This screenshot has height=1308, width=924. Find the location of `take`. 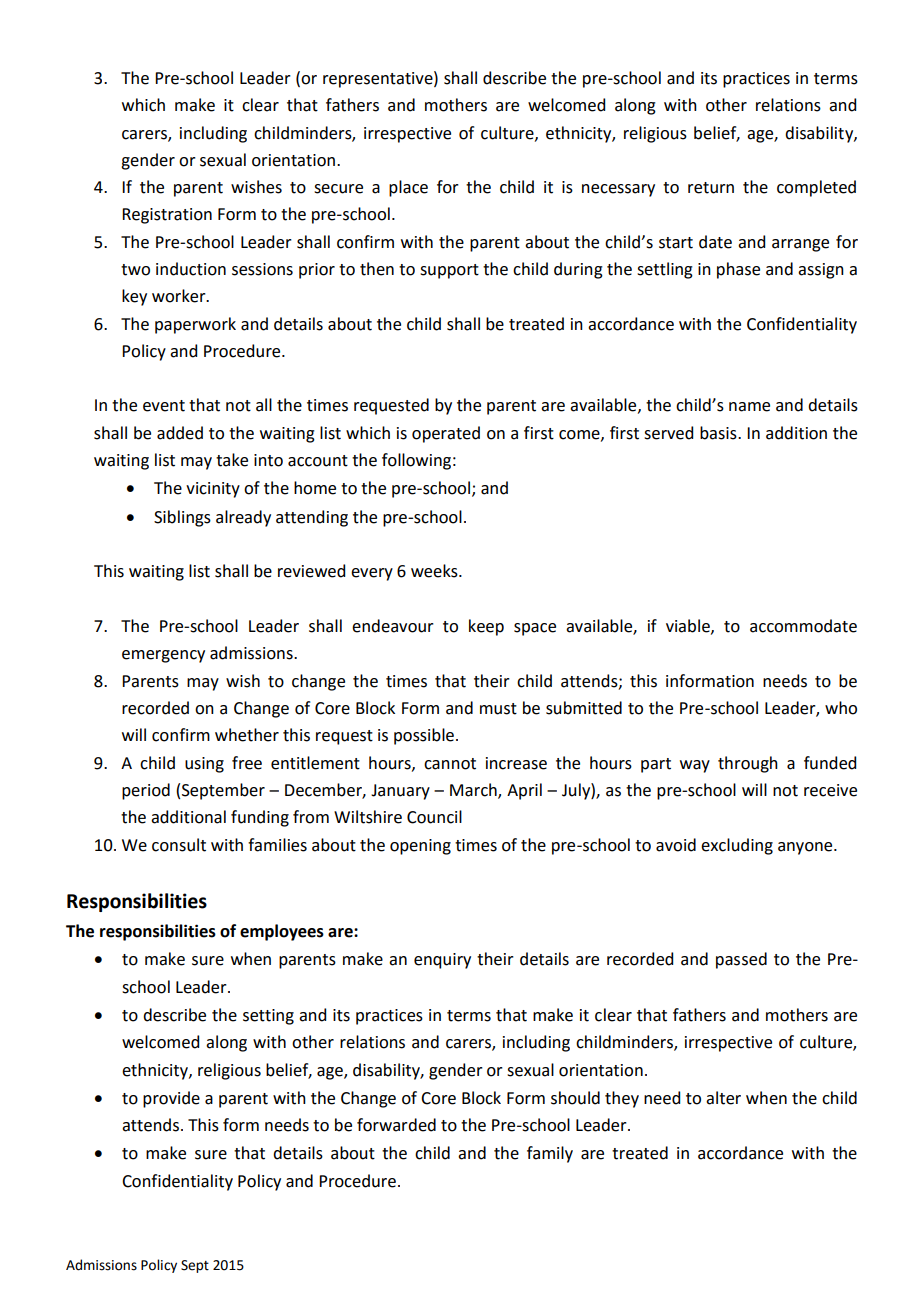

take is located at coordinates (232, 460).
